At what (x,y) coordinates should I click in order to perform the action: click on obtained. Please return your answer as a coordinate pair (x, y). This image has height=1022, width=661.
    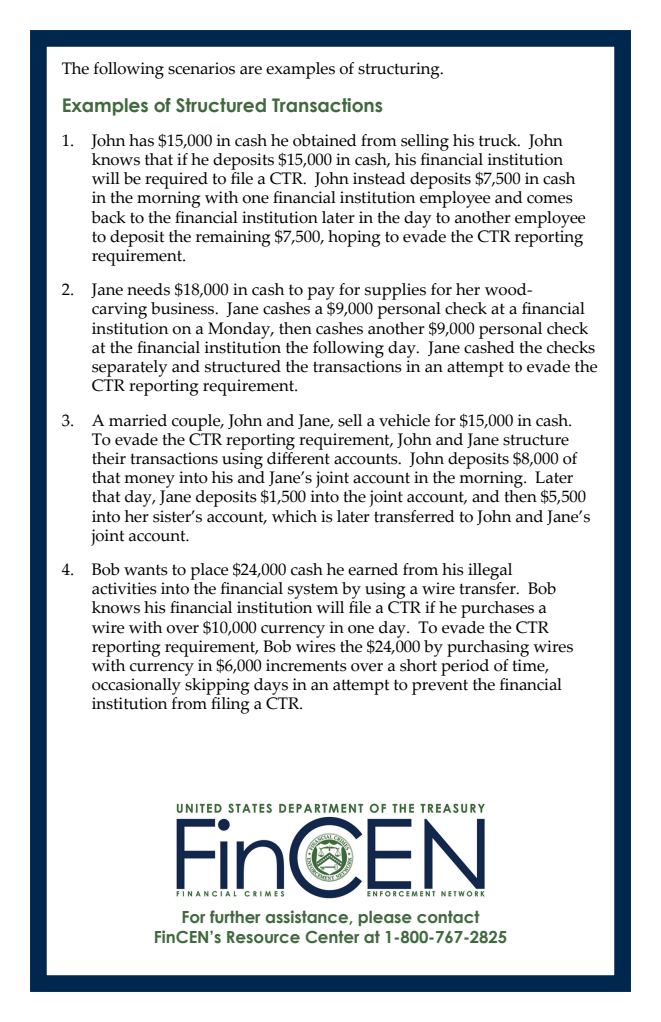
    Looking at the image, I should click on (325, 140).
